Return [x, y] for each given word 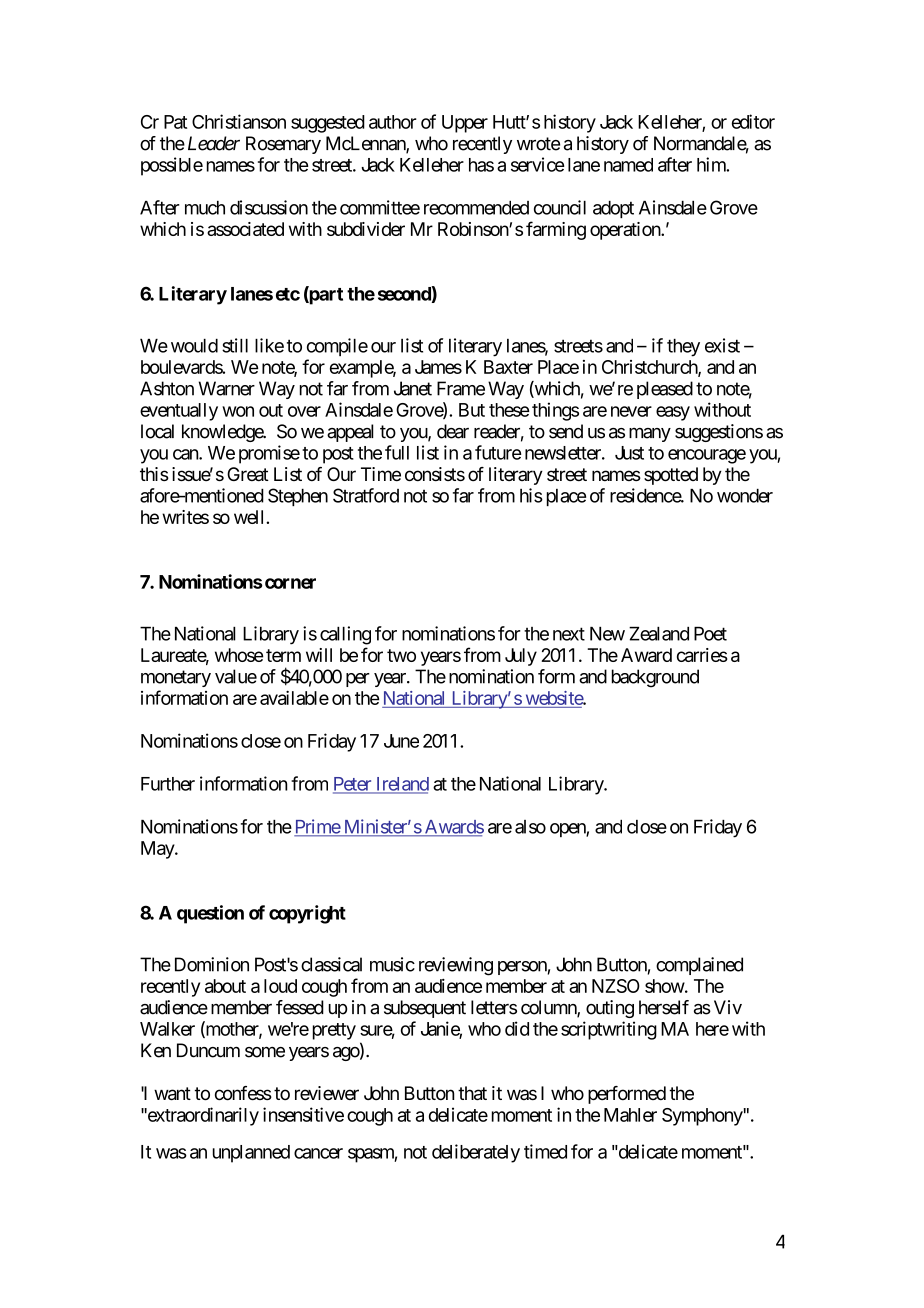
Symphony [702, 1117]
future [498, 452]
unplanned [251, 1154]
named [628, 165]
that [472, 1093]
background [655, 678]
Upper [465, 124]
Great [248, 474]
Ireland [401, 785]
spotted [671, 476]
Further [168, 784]
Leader [214, 143]
